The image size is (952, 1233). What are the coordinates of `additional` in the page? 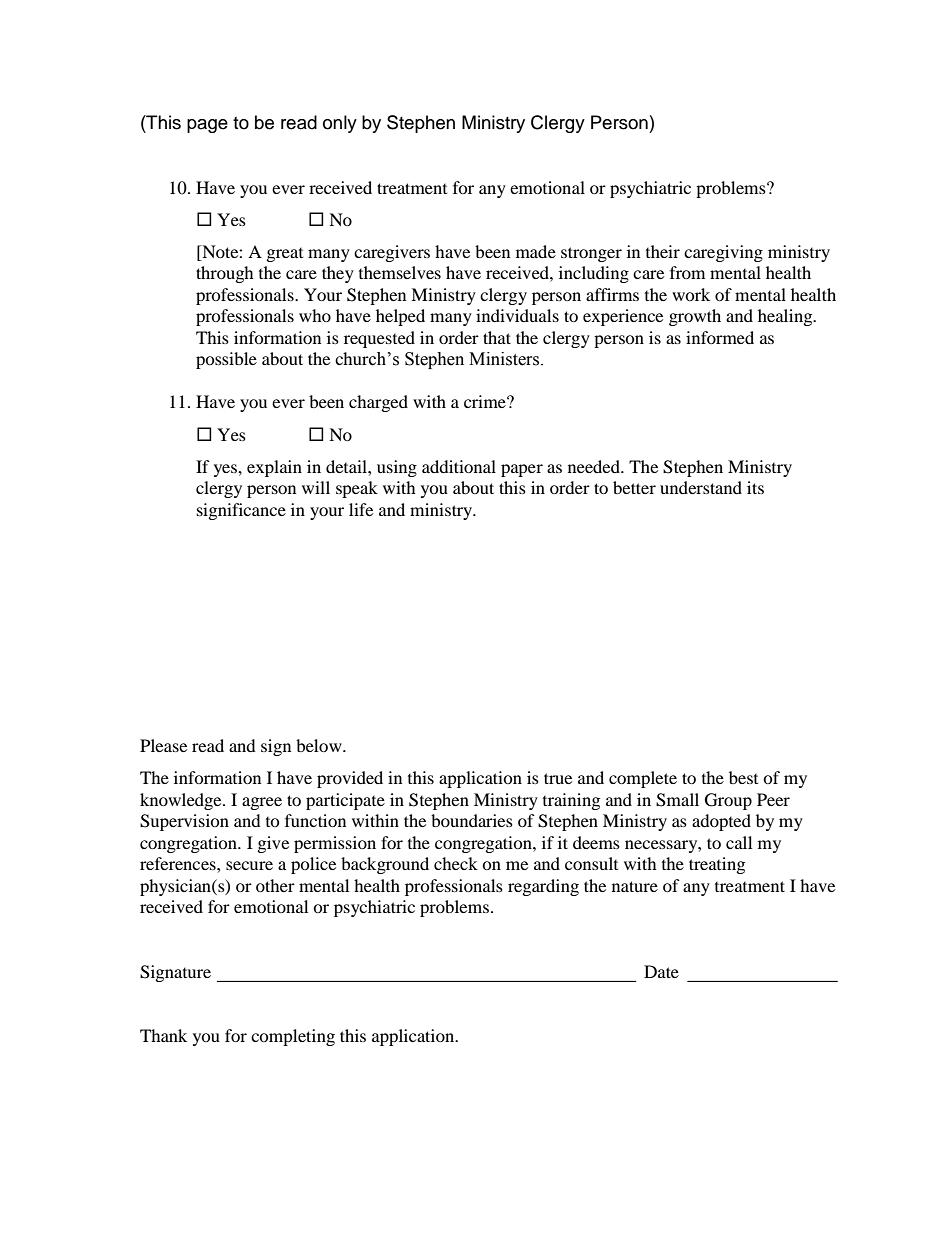 It's located at (459, 466).
